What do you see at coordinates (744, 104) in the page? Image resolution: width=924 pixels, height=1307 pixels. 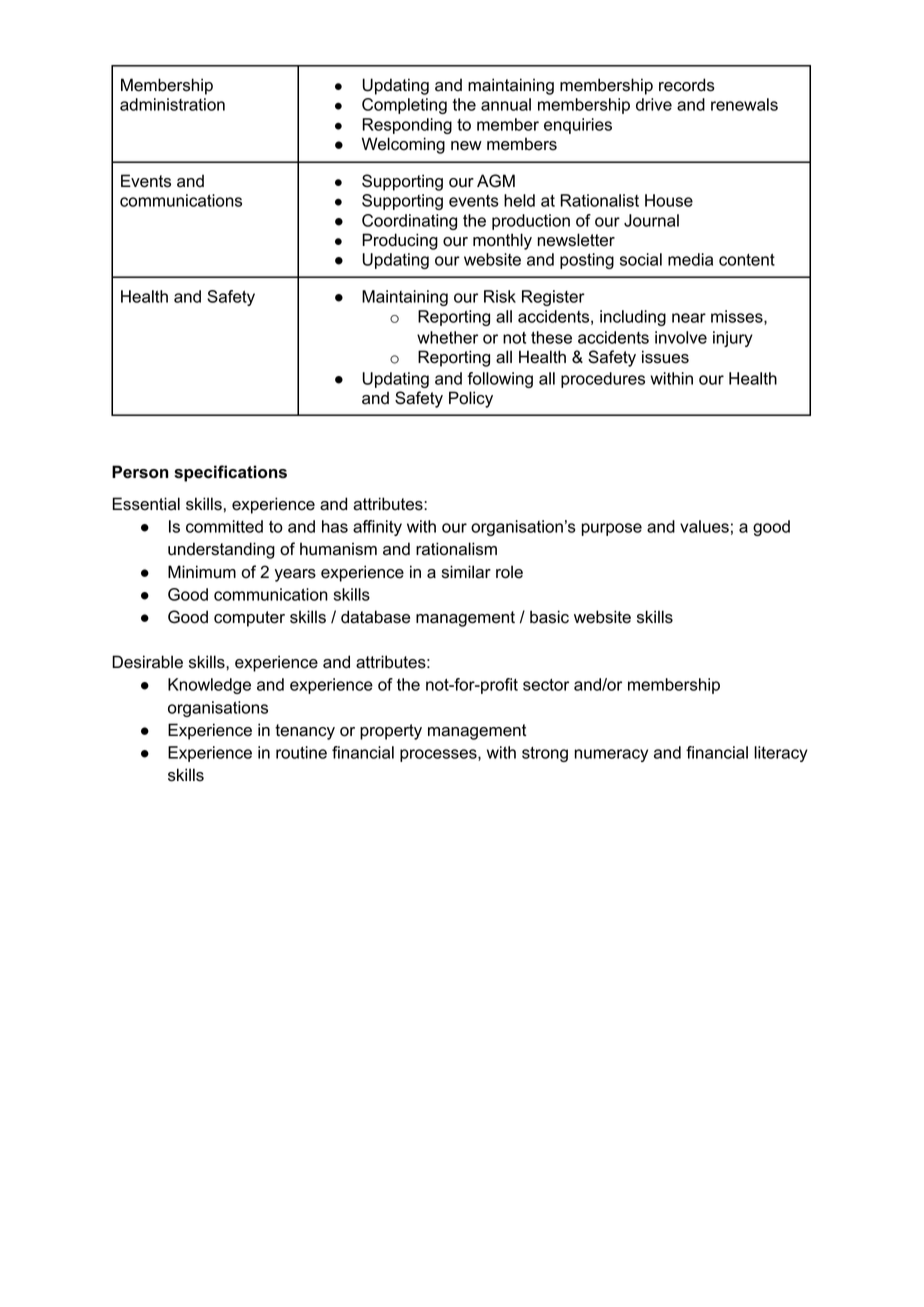 I see `renewals` at bounding box center [744, 104].
